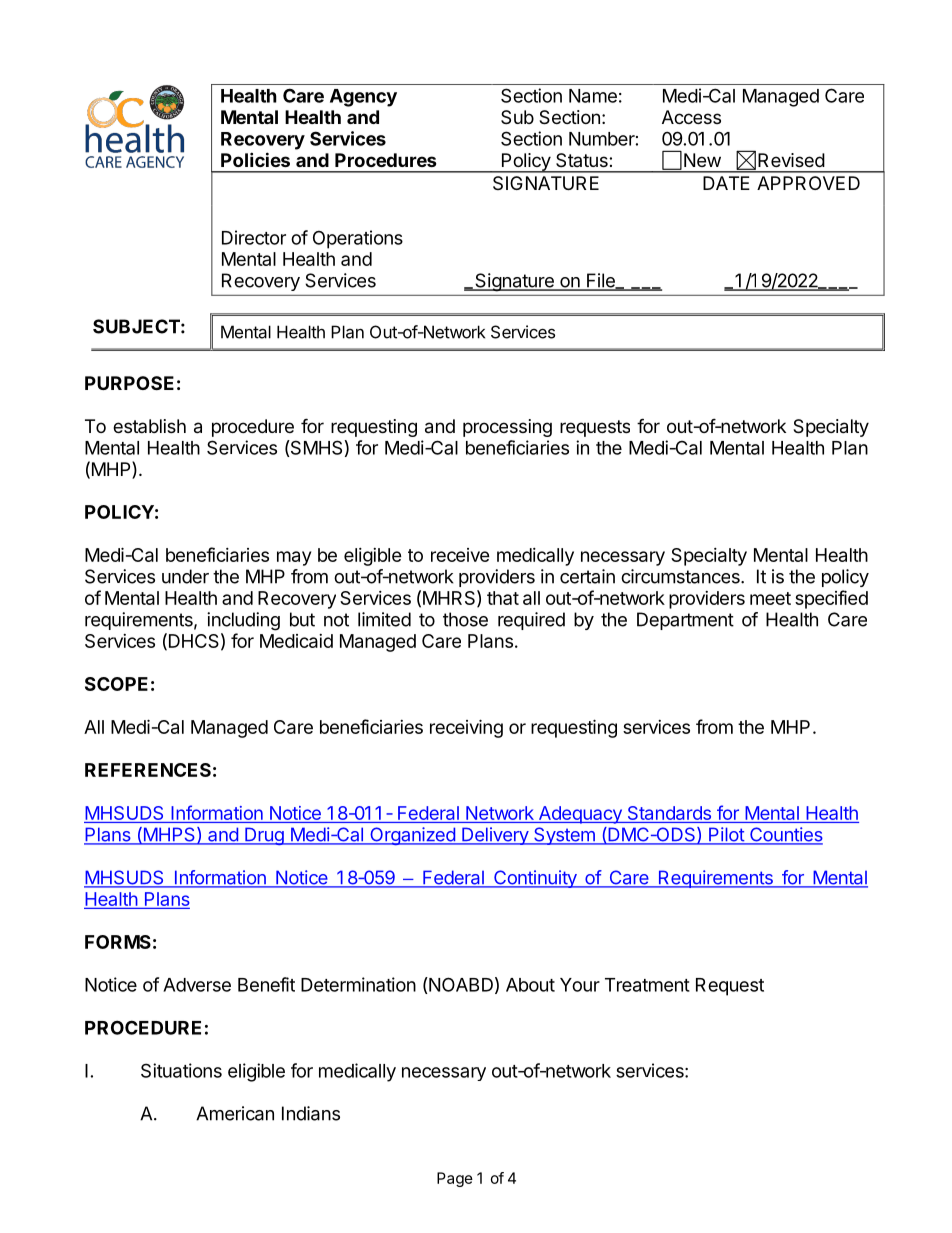 This page has width=952, height=1233. What do you see at coordinates (264, 836) in the page?
I see `Drug` at bounding box center [264, 836].
